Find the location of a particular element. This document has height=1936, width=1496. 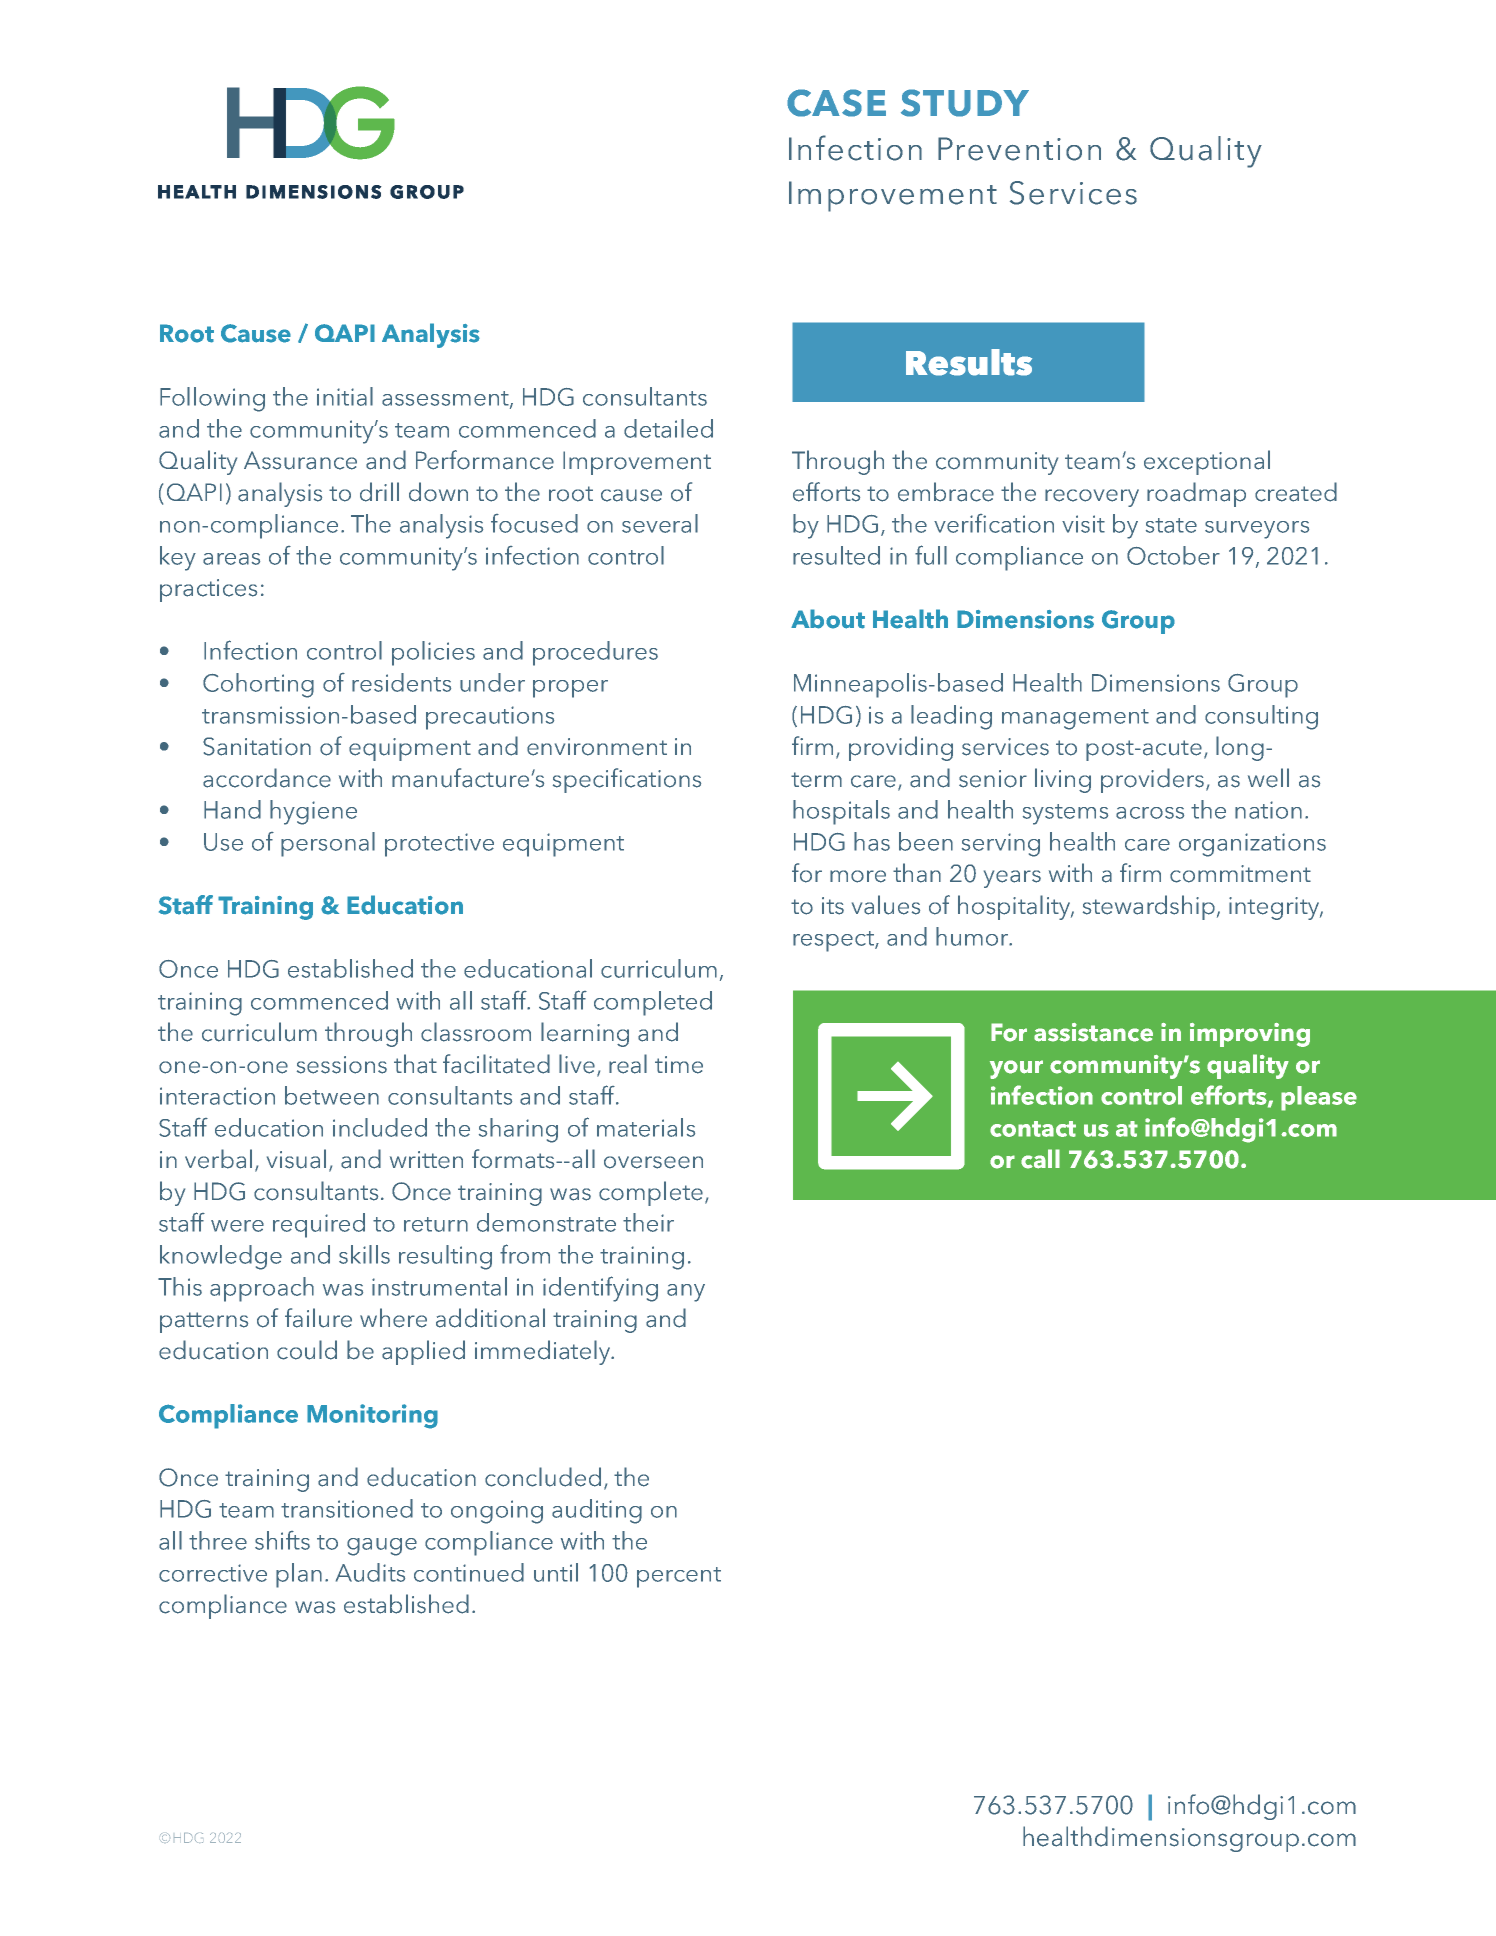

About is located at coordinates (828, 619).
